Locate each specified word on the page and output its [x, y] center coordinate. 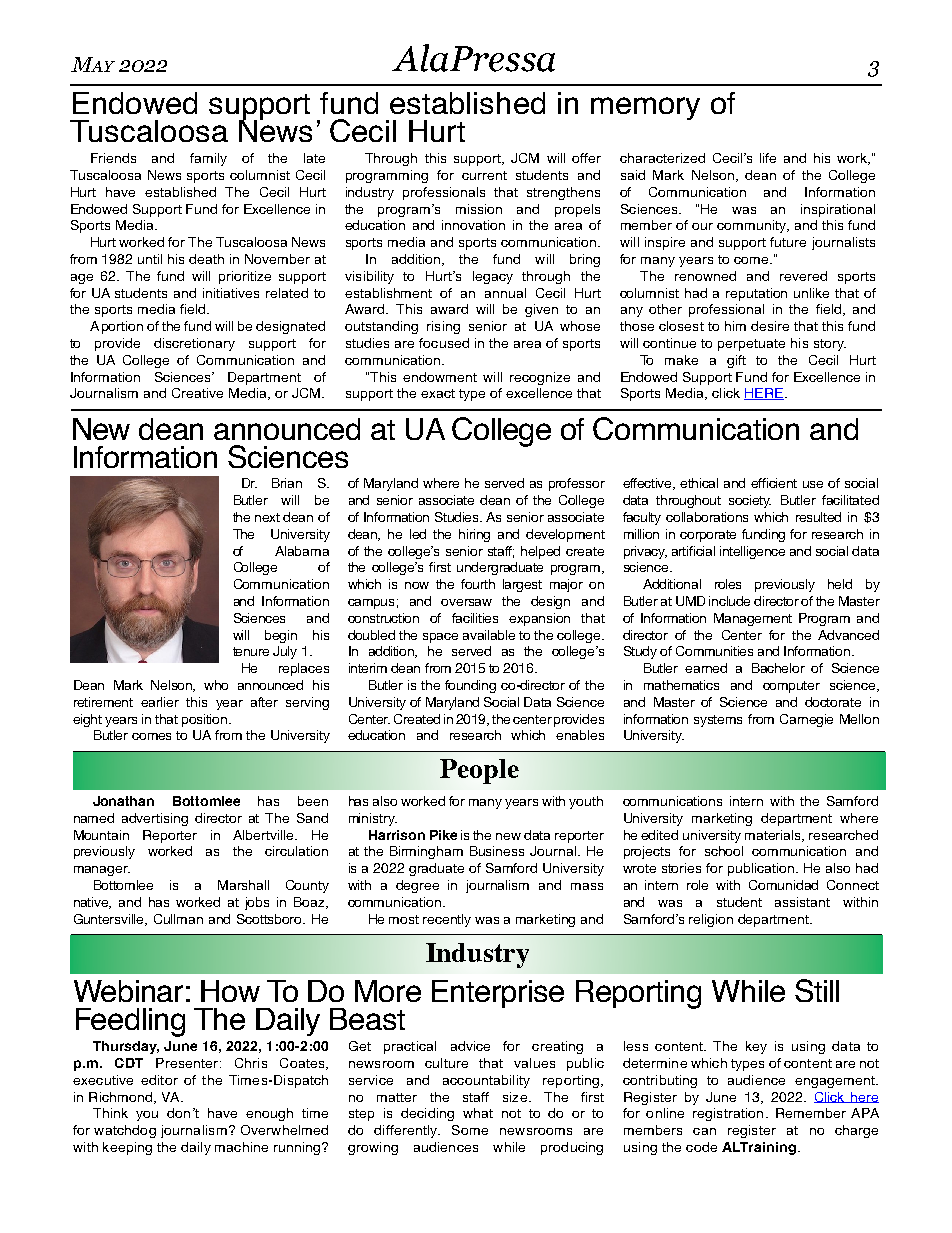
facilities [475, 618]
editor [159, 1080]
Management [753, 619]
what [478, 1113]
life [768, 158]
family [208, 159]
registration [728, 1114]
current [484, 175]
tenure [251, 651]
